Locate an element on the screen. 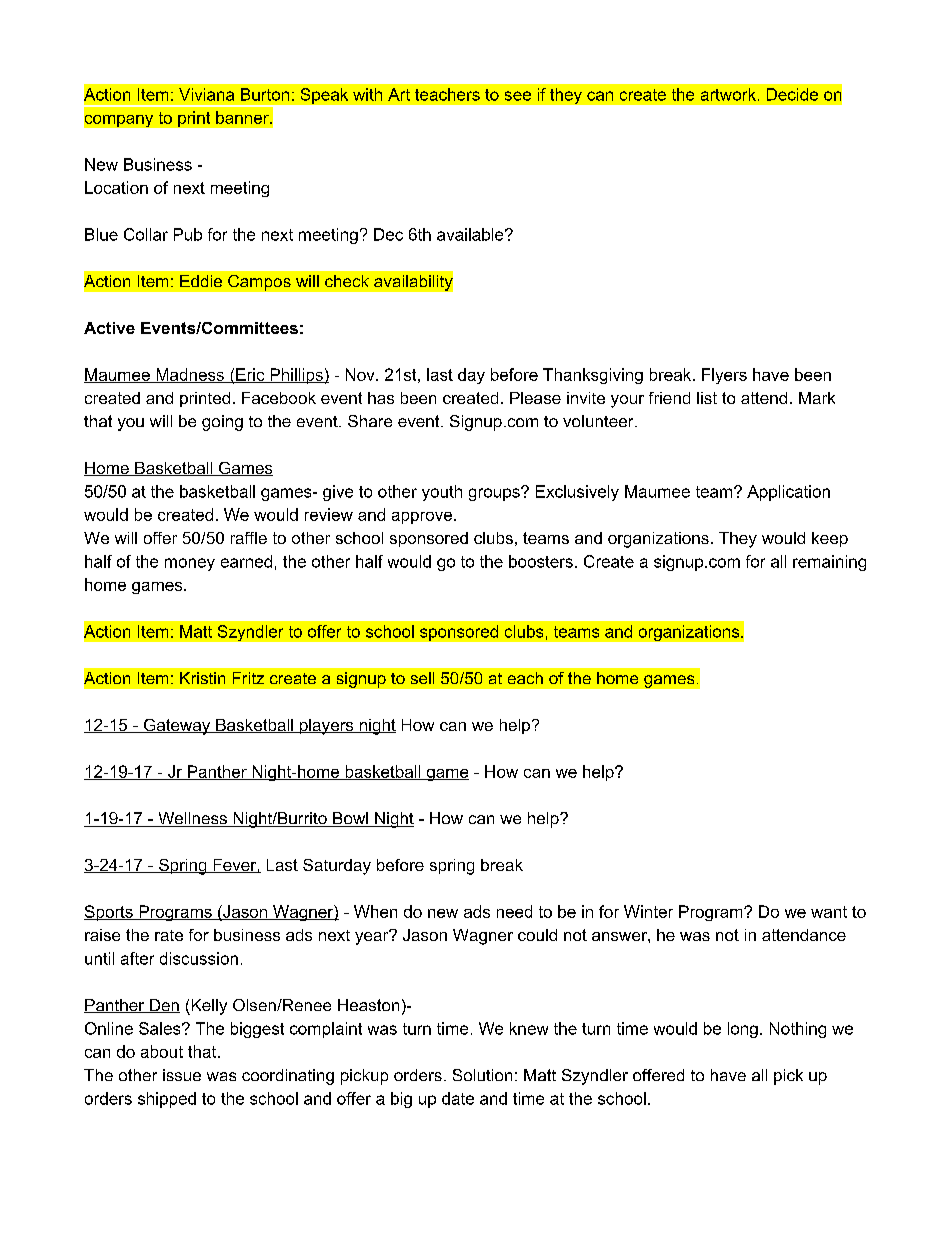 The width and height of the screenshot is (952, 1233). see is located at coordinates (518, 96).
